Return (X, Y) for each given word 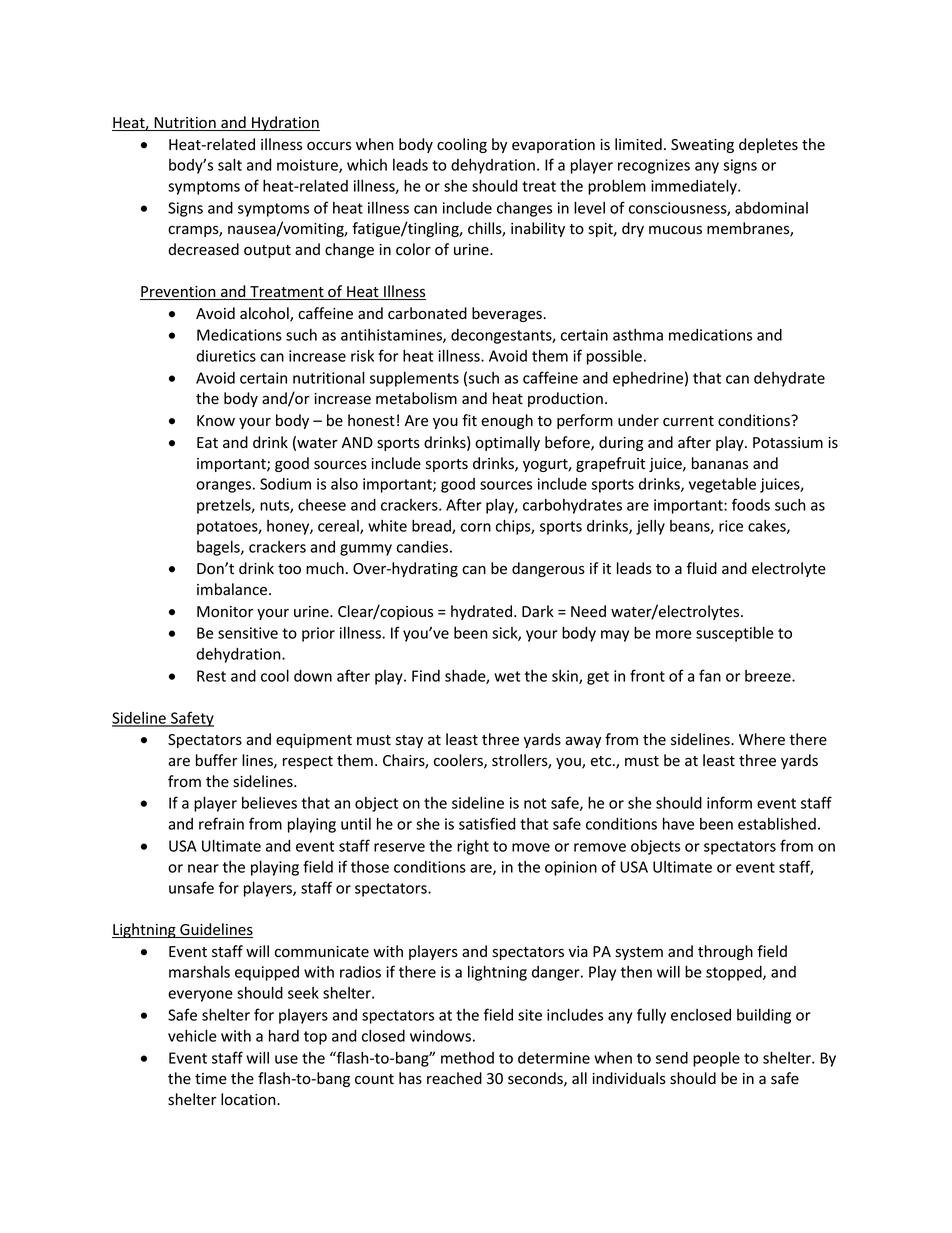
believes (269, 803)
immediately (695, 187)
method (467, 1058)
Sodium (285, 484)
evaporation (553, 146)
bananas (720, 463)
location (249, 1099)
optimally (507, 443)
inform (729, 802)
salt (230, 164)
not (535, 803)
